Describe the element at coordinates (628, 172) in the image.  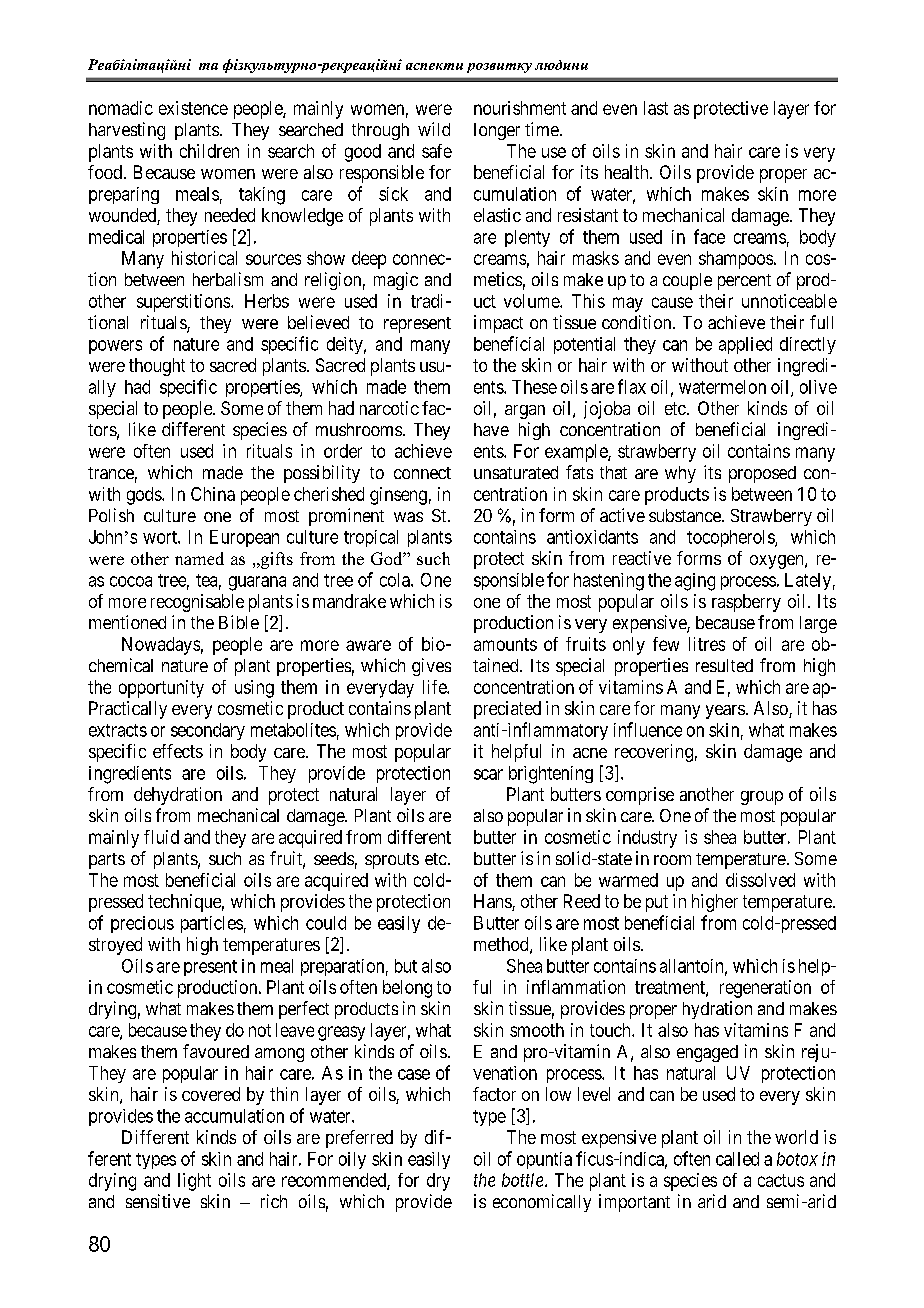
I see `health` at that location.
